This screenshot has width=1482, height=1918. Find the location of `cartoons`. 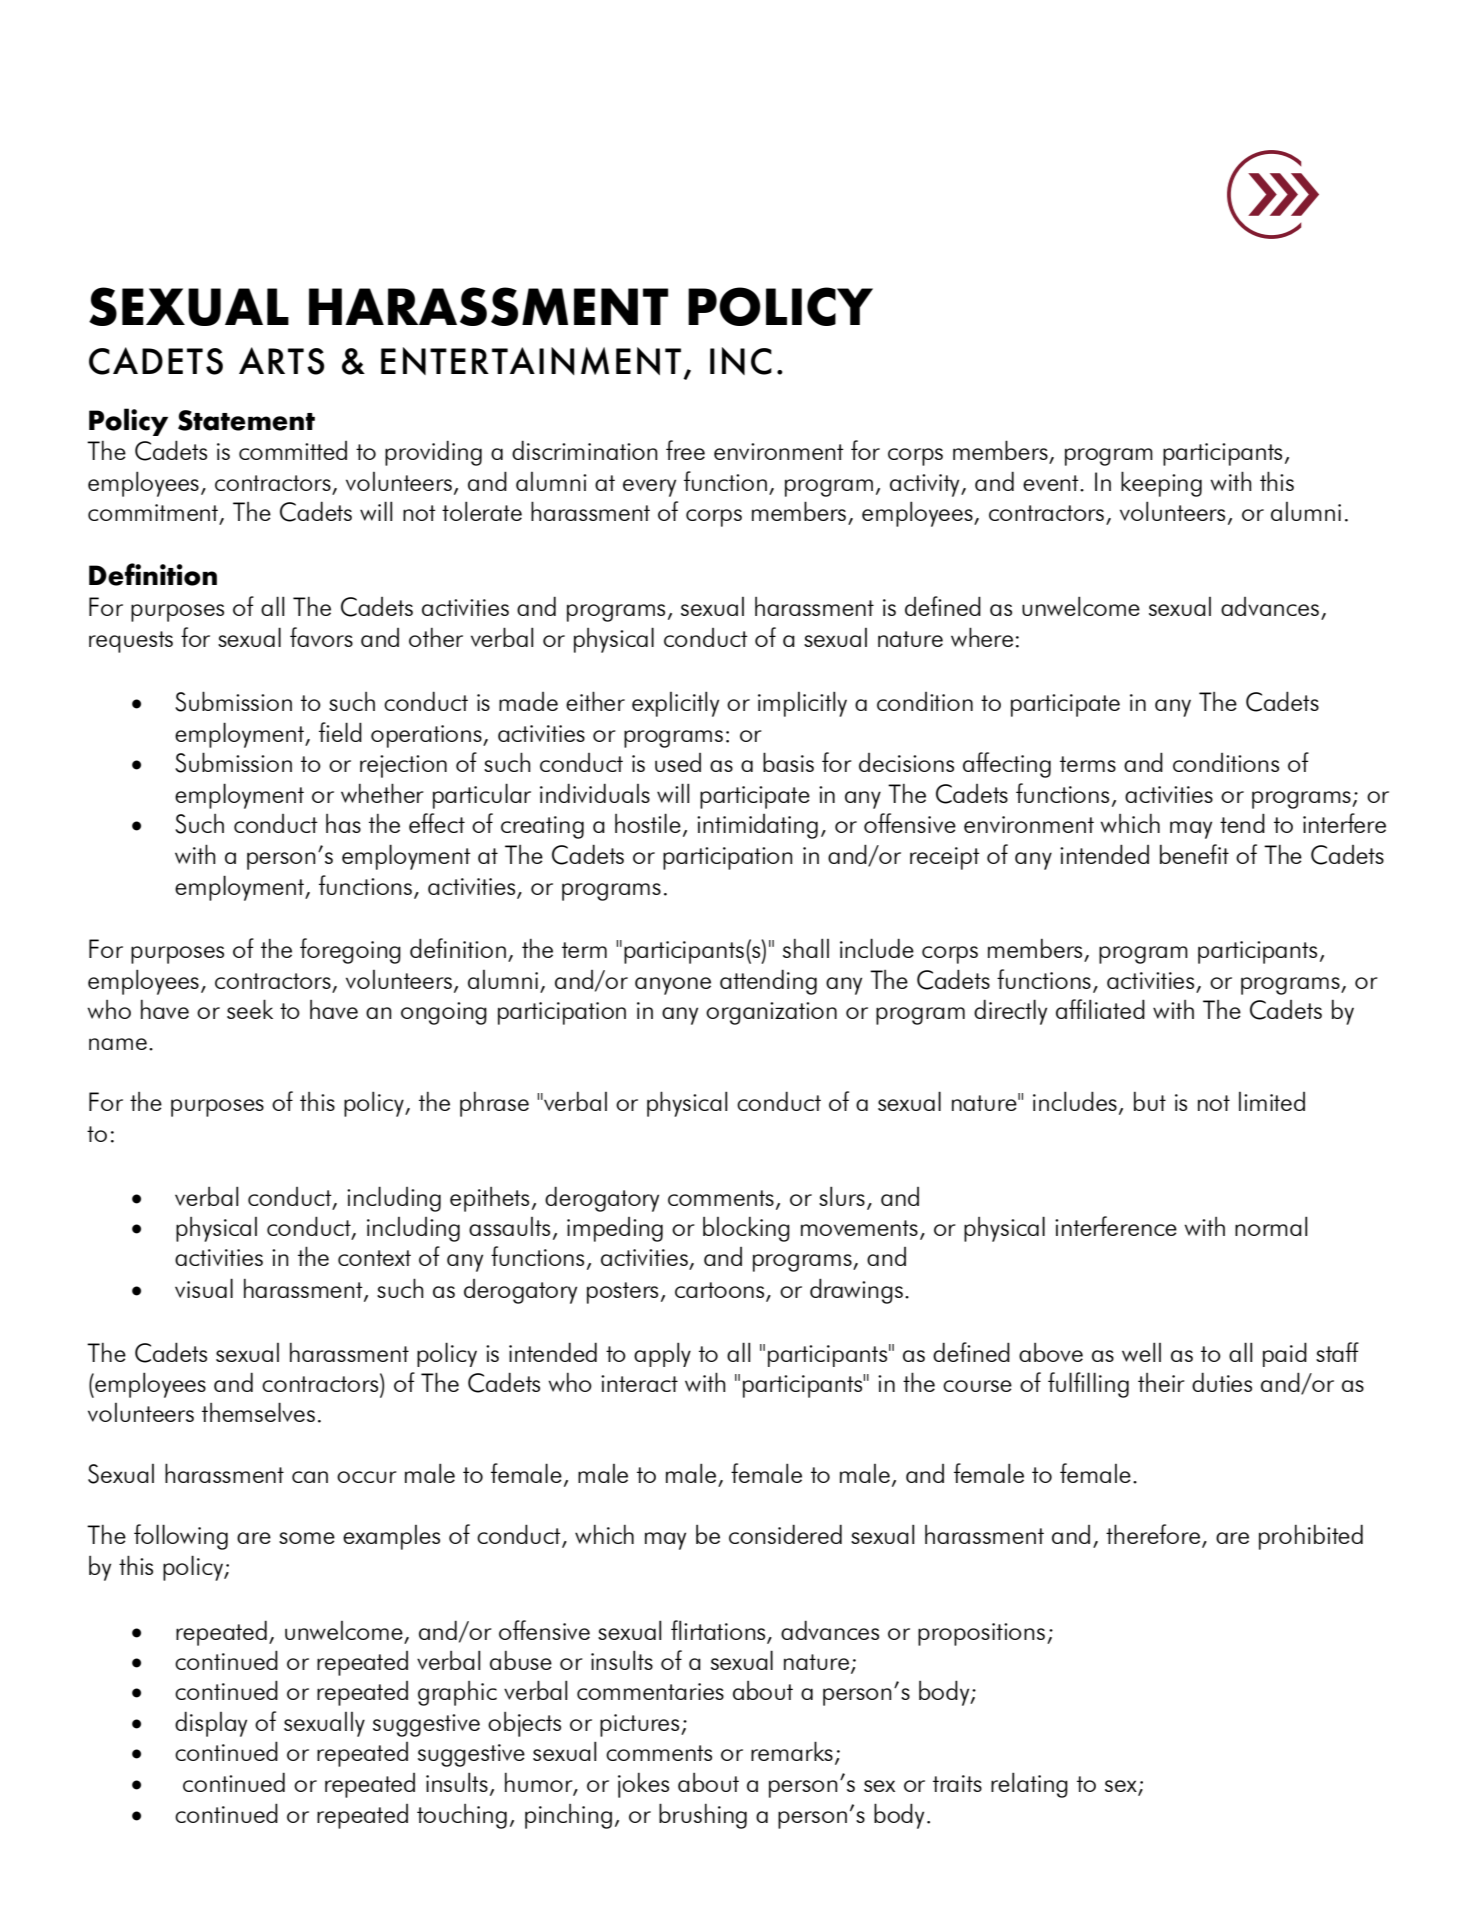

cartoons is located at coordinates (721, 1291).
